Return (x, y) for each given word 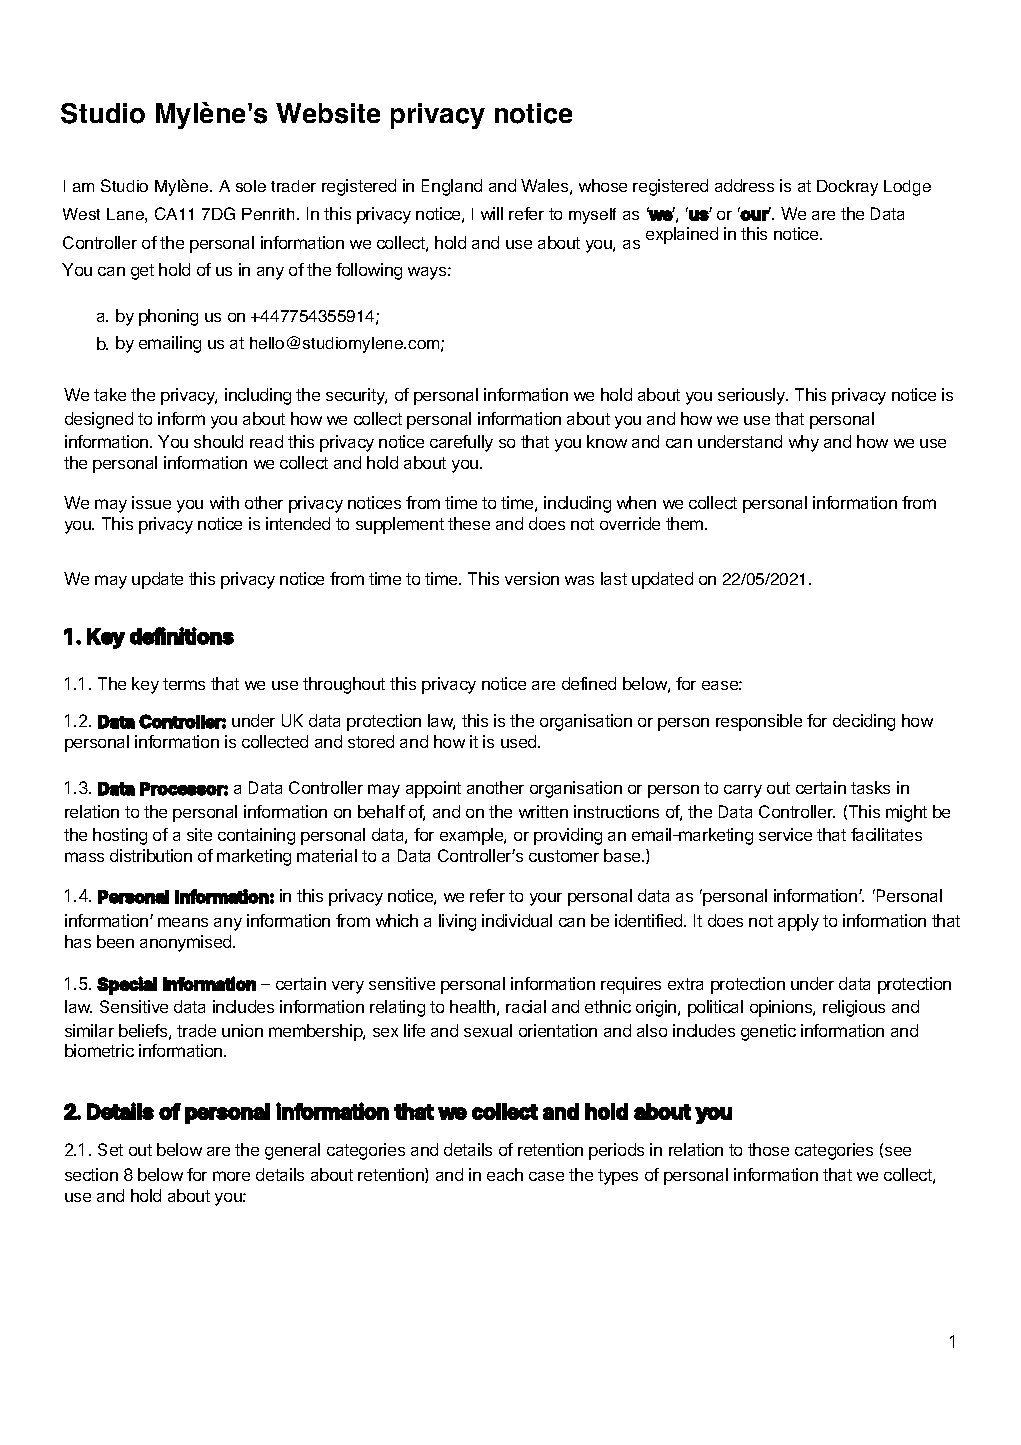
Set (110, 1149)
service (785, 834)
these (469, 523)
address (744, 185)
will (492, 213)
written (543, 811)
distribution (151, 855)
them (686, 523)
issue (151, 502)
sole (251, 186)
